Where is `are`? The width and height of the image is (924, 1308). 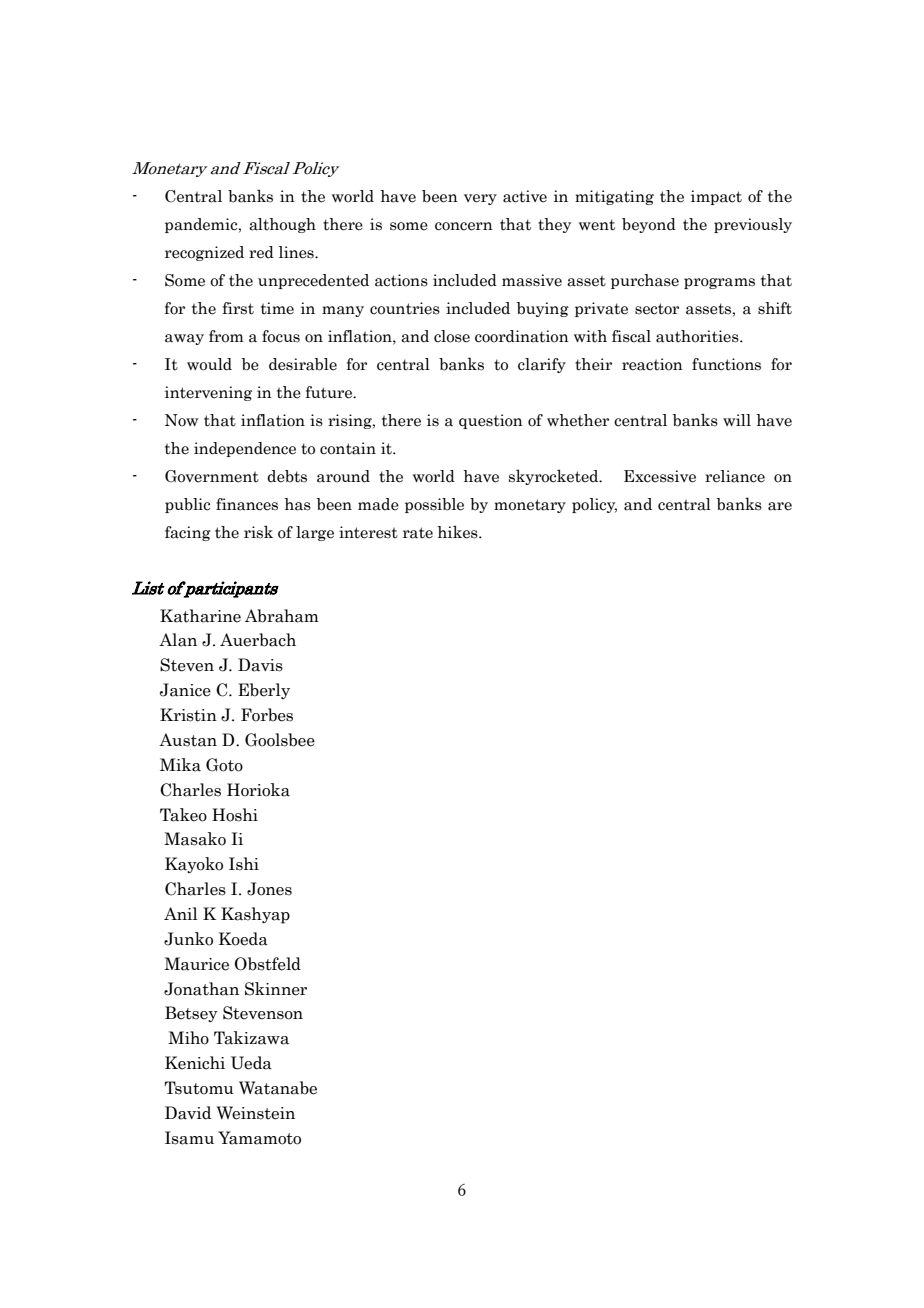
are is located at coordinates (780, 506).
